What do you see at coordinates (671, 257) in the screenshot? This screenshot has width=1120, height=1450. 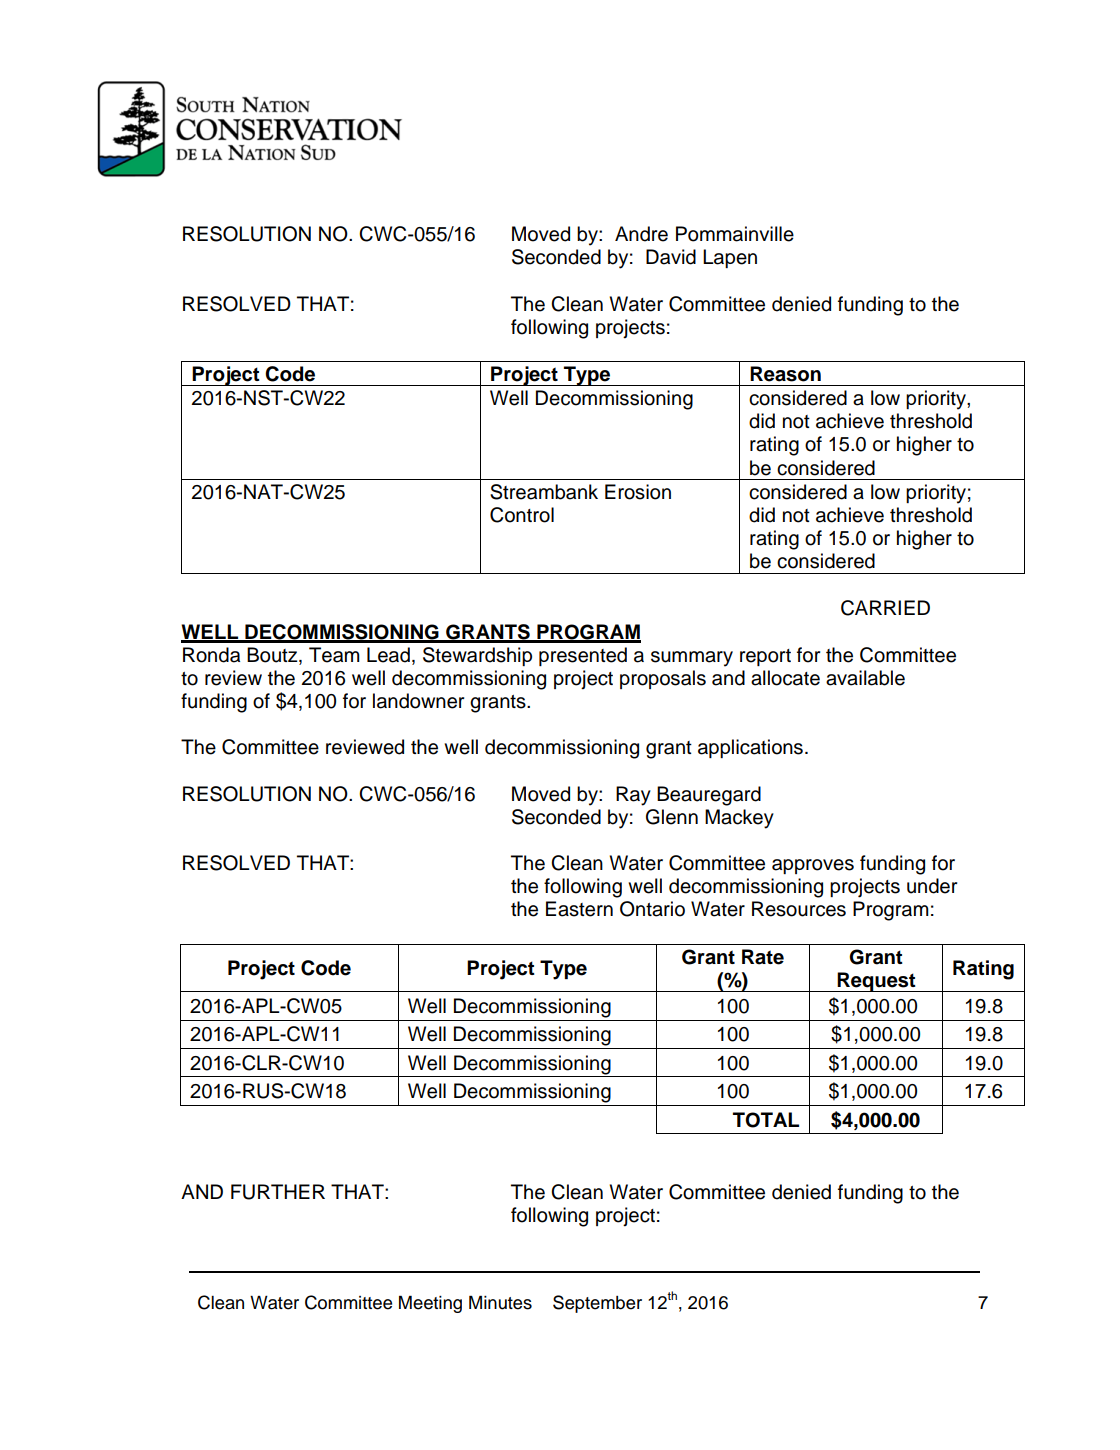 I see `David` at bounding box center [671, 257].
